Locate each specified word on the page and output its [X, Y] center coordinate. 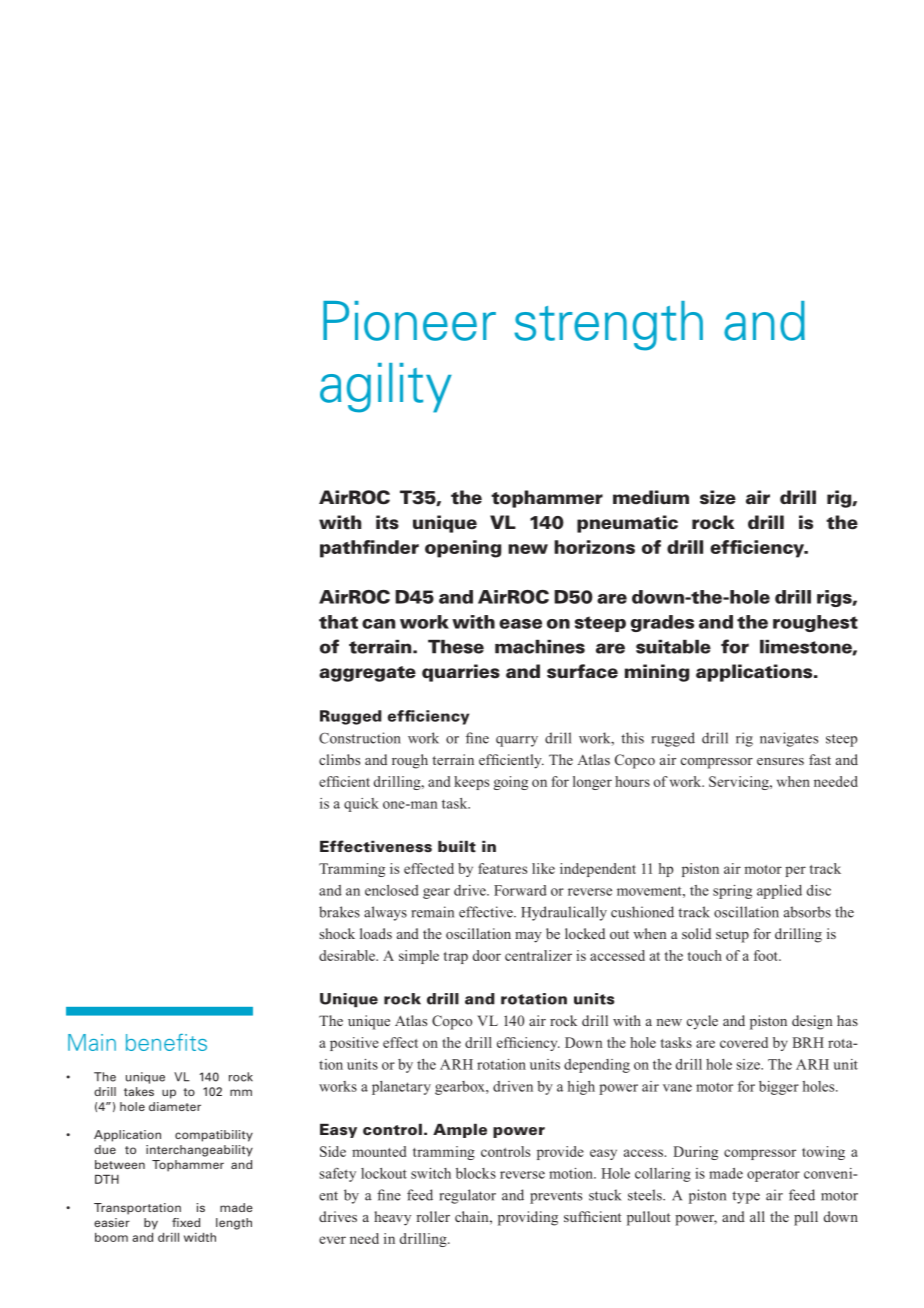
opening [463, 549]
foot [767, 955]
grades [662, 623]
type [746, 1197]
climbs [339, 759]
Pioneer [409, 321]
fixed [186, 1222]
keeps [471, 783]
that [338, 622]
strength [608, 326]
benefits [166, 1042]
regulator [468, 1196]
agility [386, 388]
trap [456, 958]
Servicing [740, 783]
